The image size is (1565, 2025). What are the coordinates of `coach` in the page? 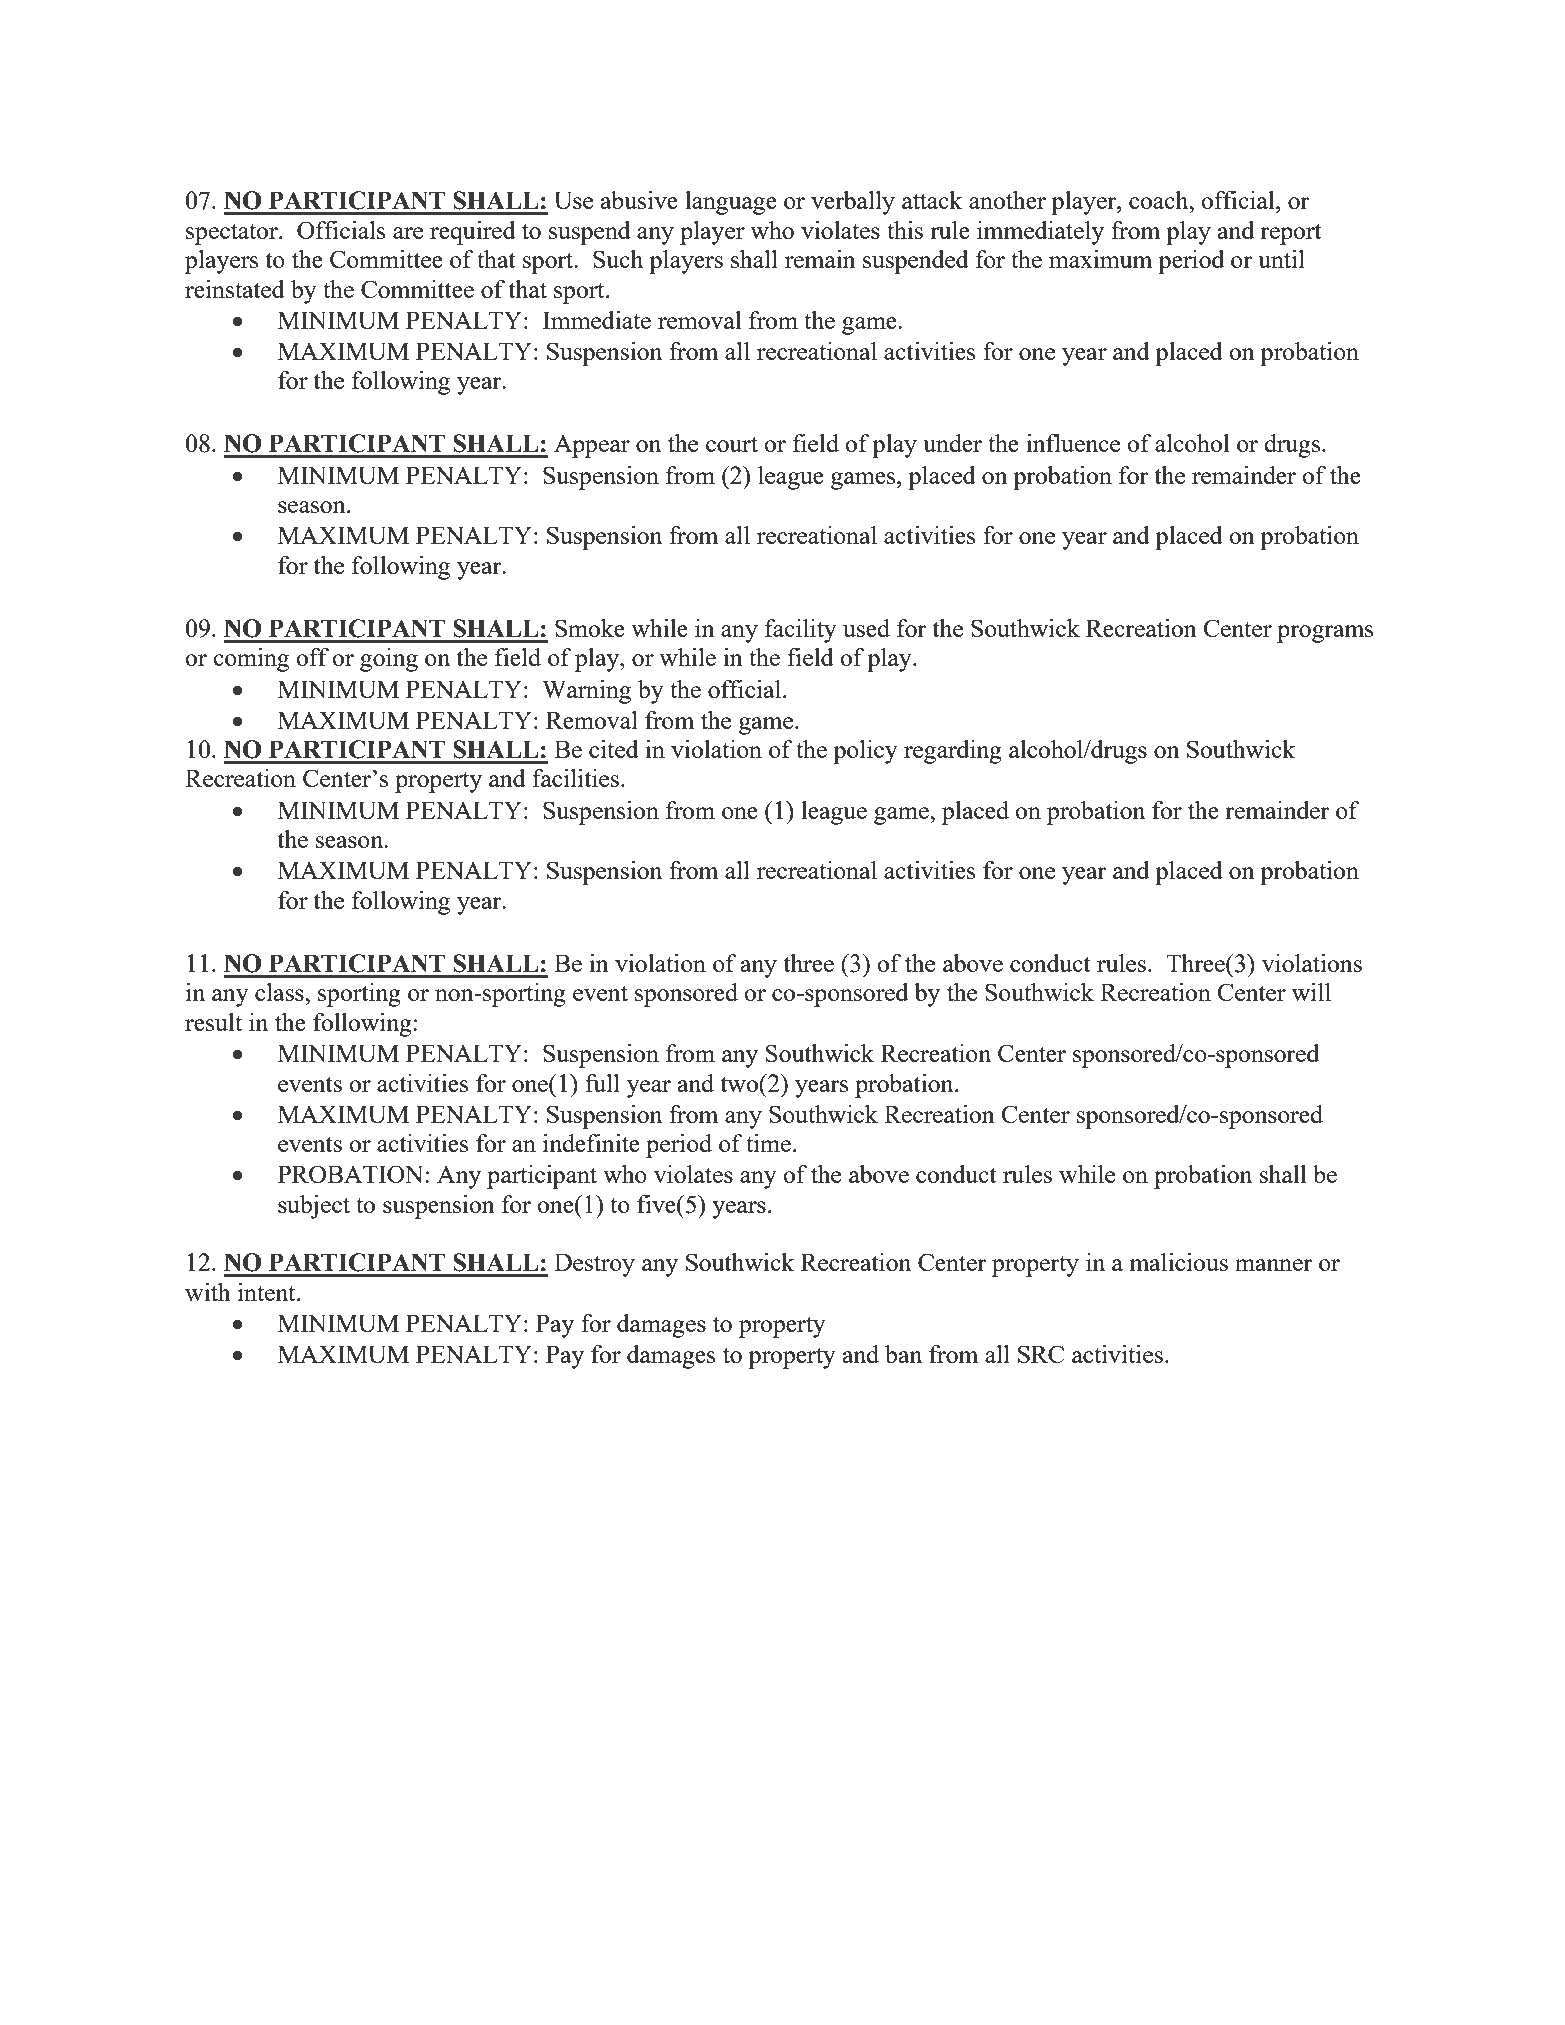 It's located at (1160, 200).
